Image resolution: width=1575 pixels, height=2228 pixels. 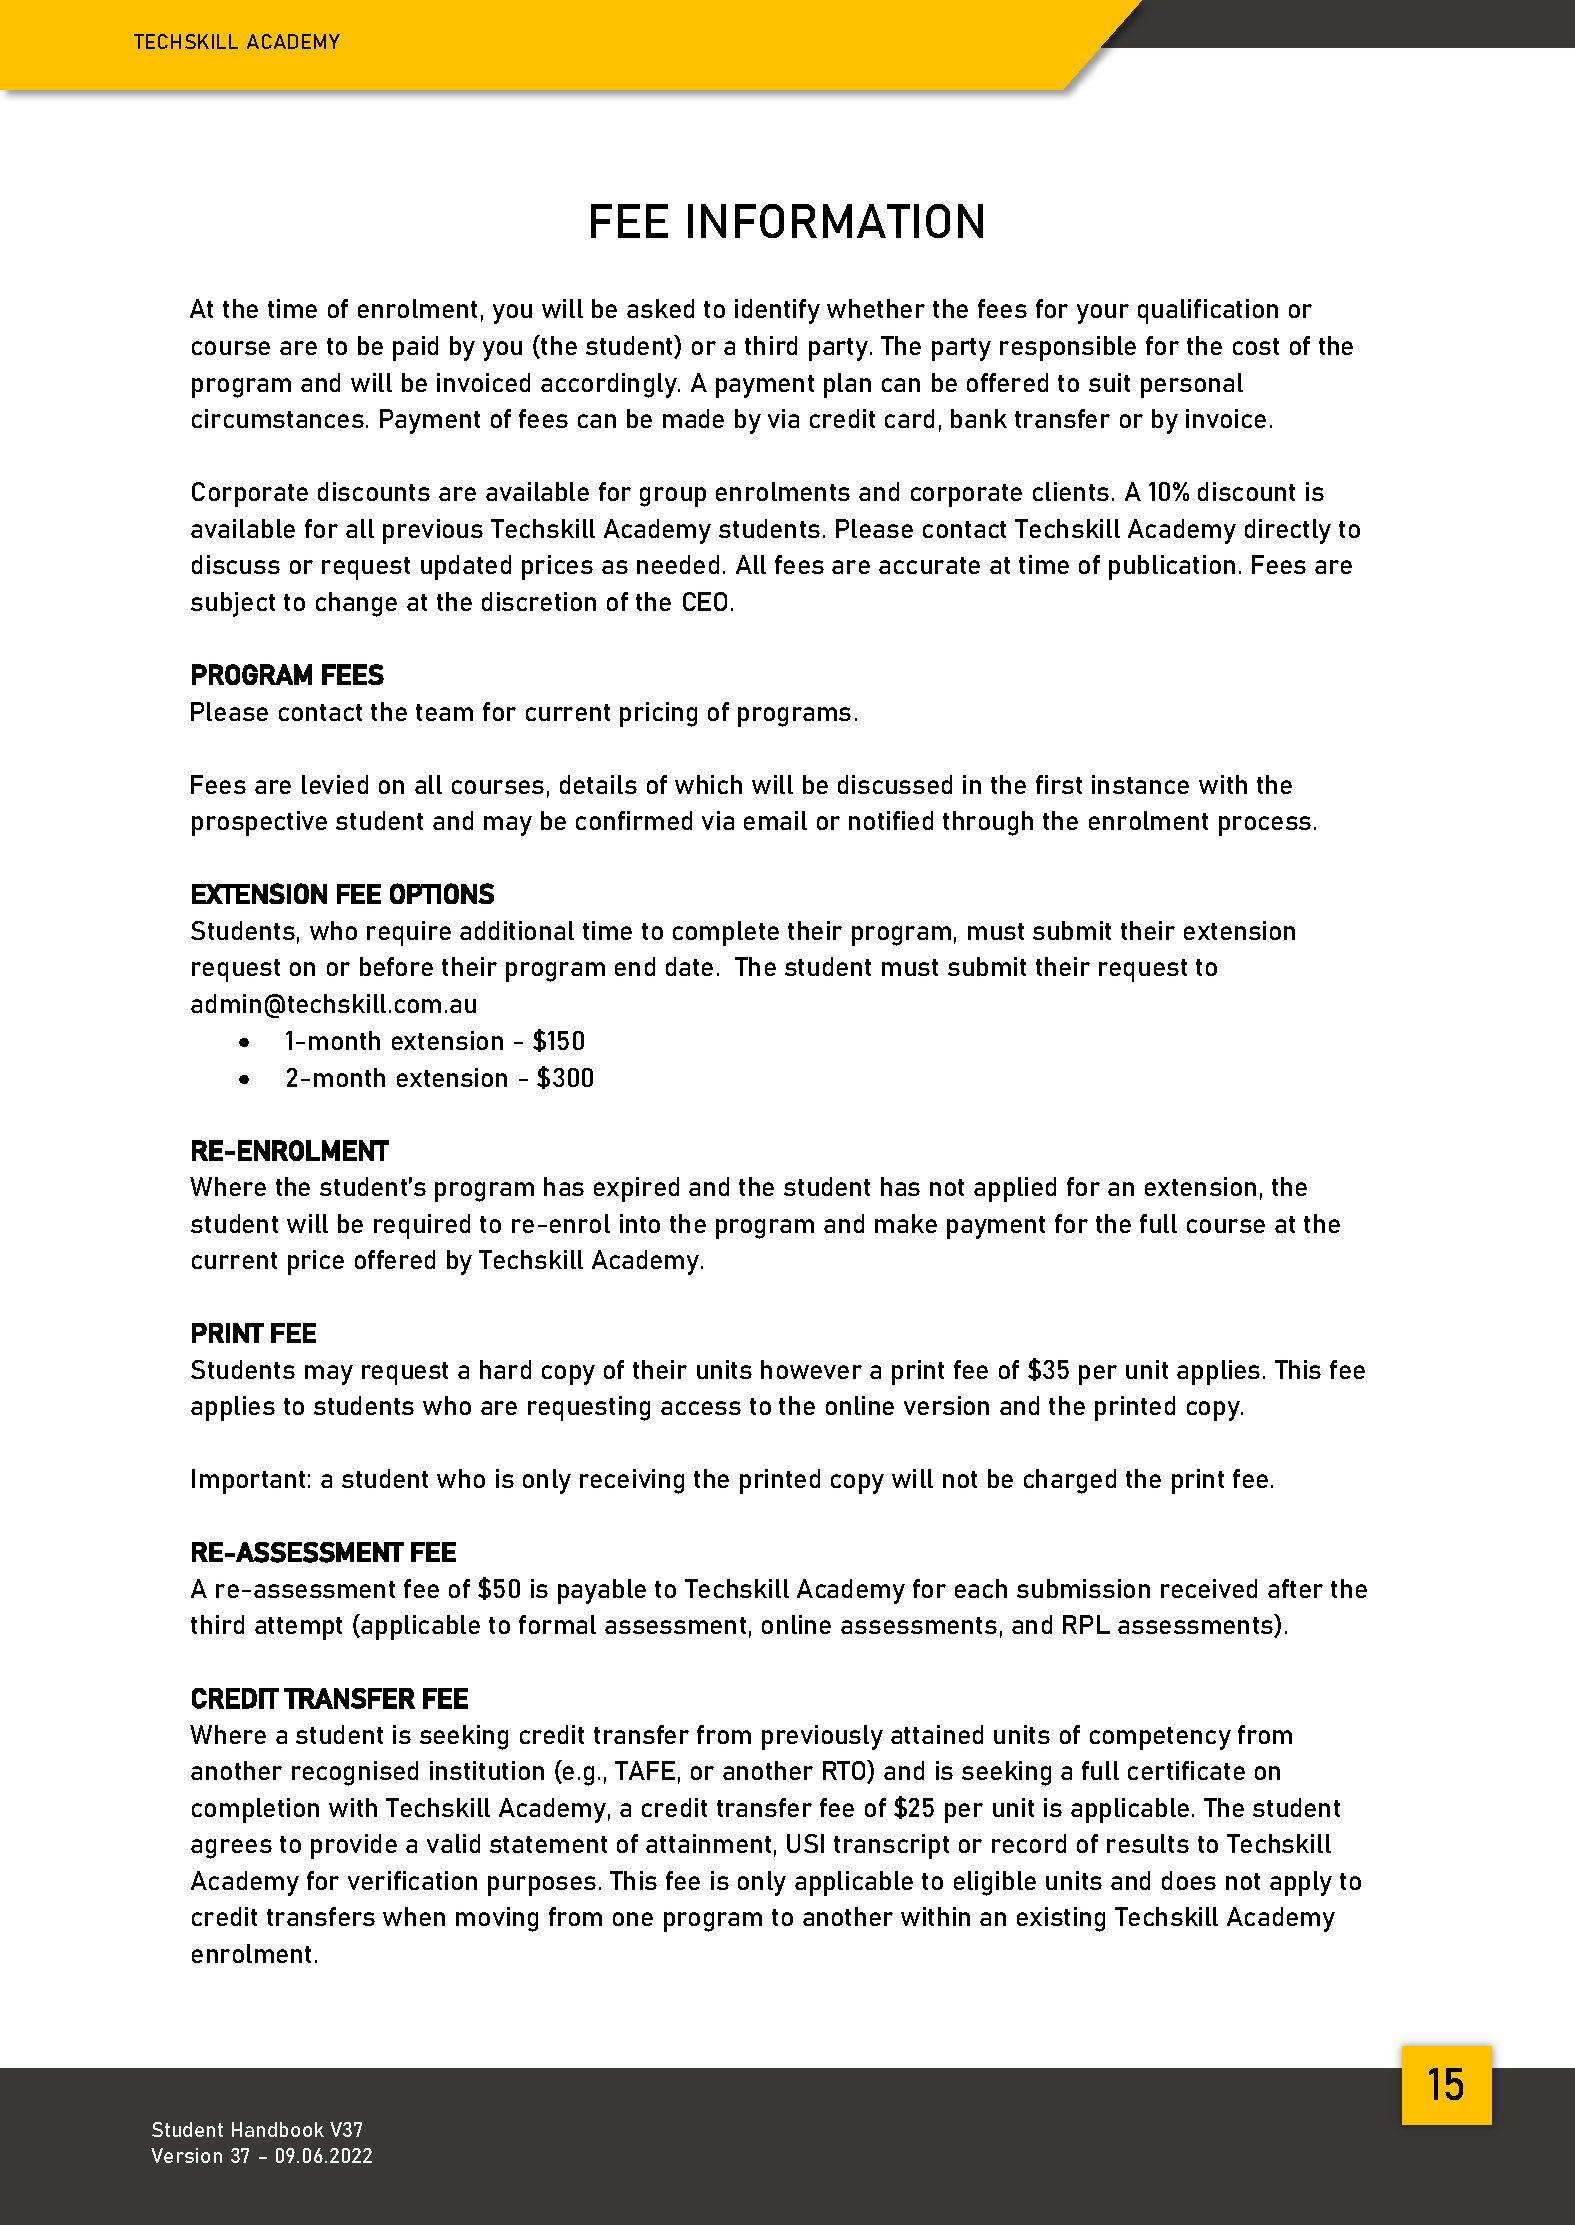 What do you see at coordinates (701, 1408) in the image?
I see `access` at bounding box center [701, 1408].
